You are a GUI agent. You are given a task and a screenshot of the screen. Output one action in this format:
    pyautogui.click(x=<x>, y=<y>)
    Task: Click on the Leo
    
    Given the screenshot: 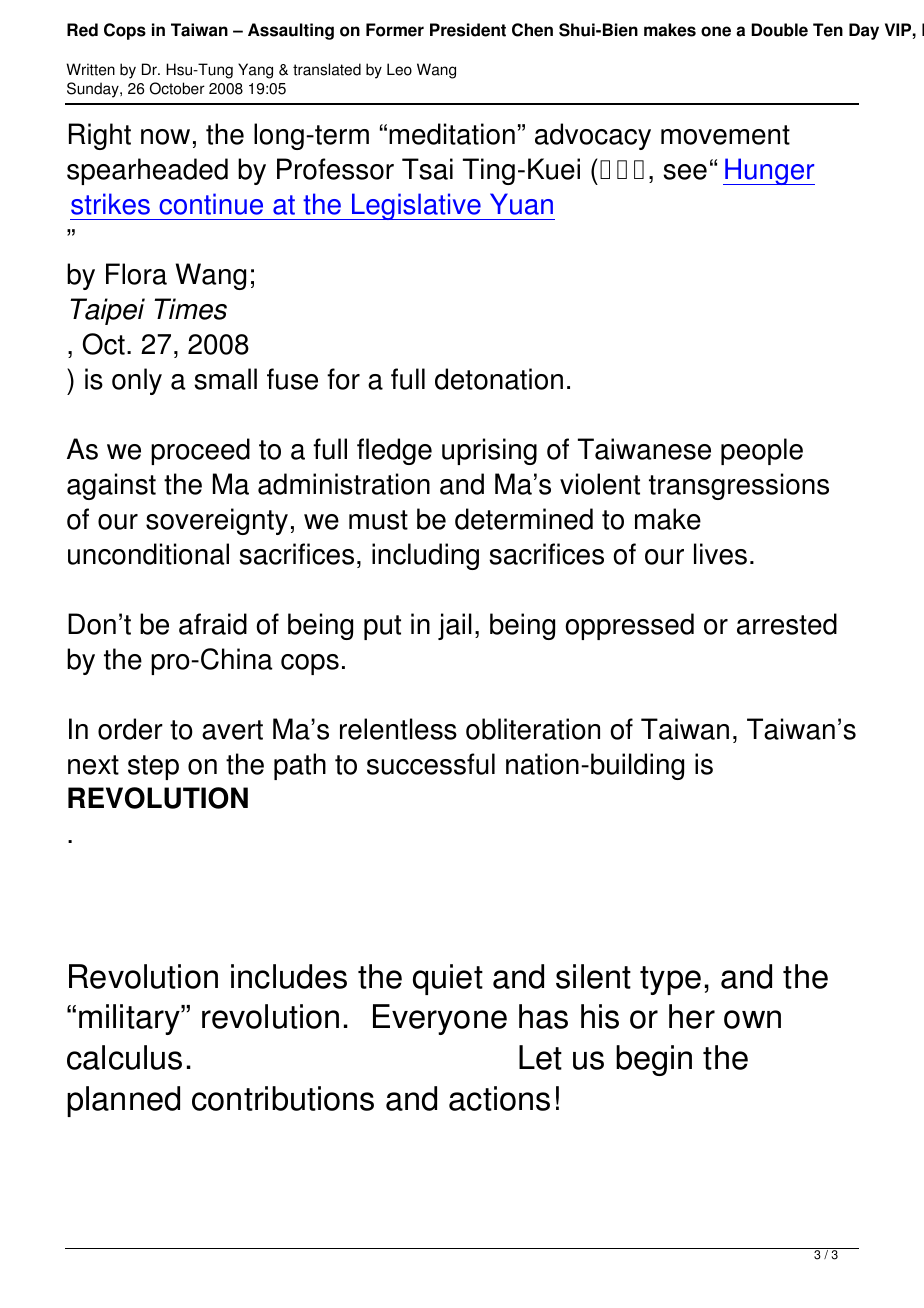 What is the action you would take?
    pyautogui.click(x=399, y=69)
